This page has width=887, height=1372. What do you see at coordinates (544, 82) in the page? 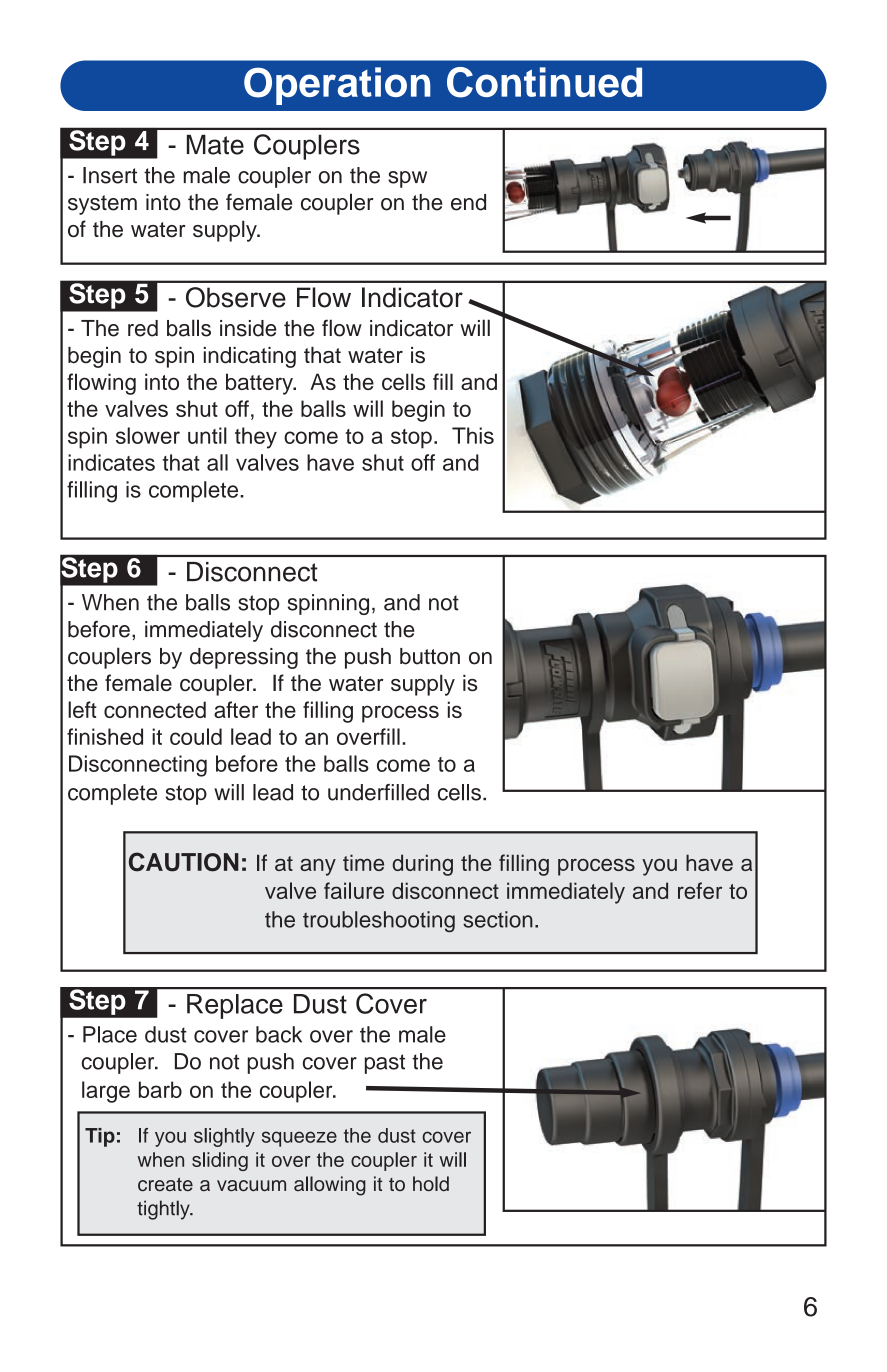
I see `Continued` at bounding box center [544, 82].
